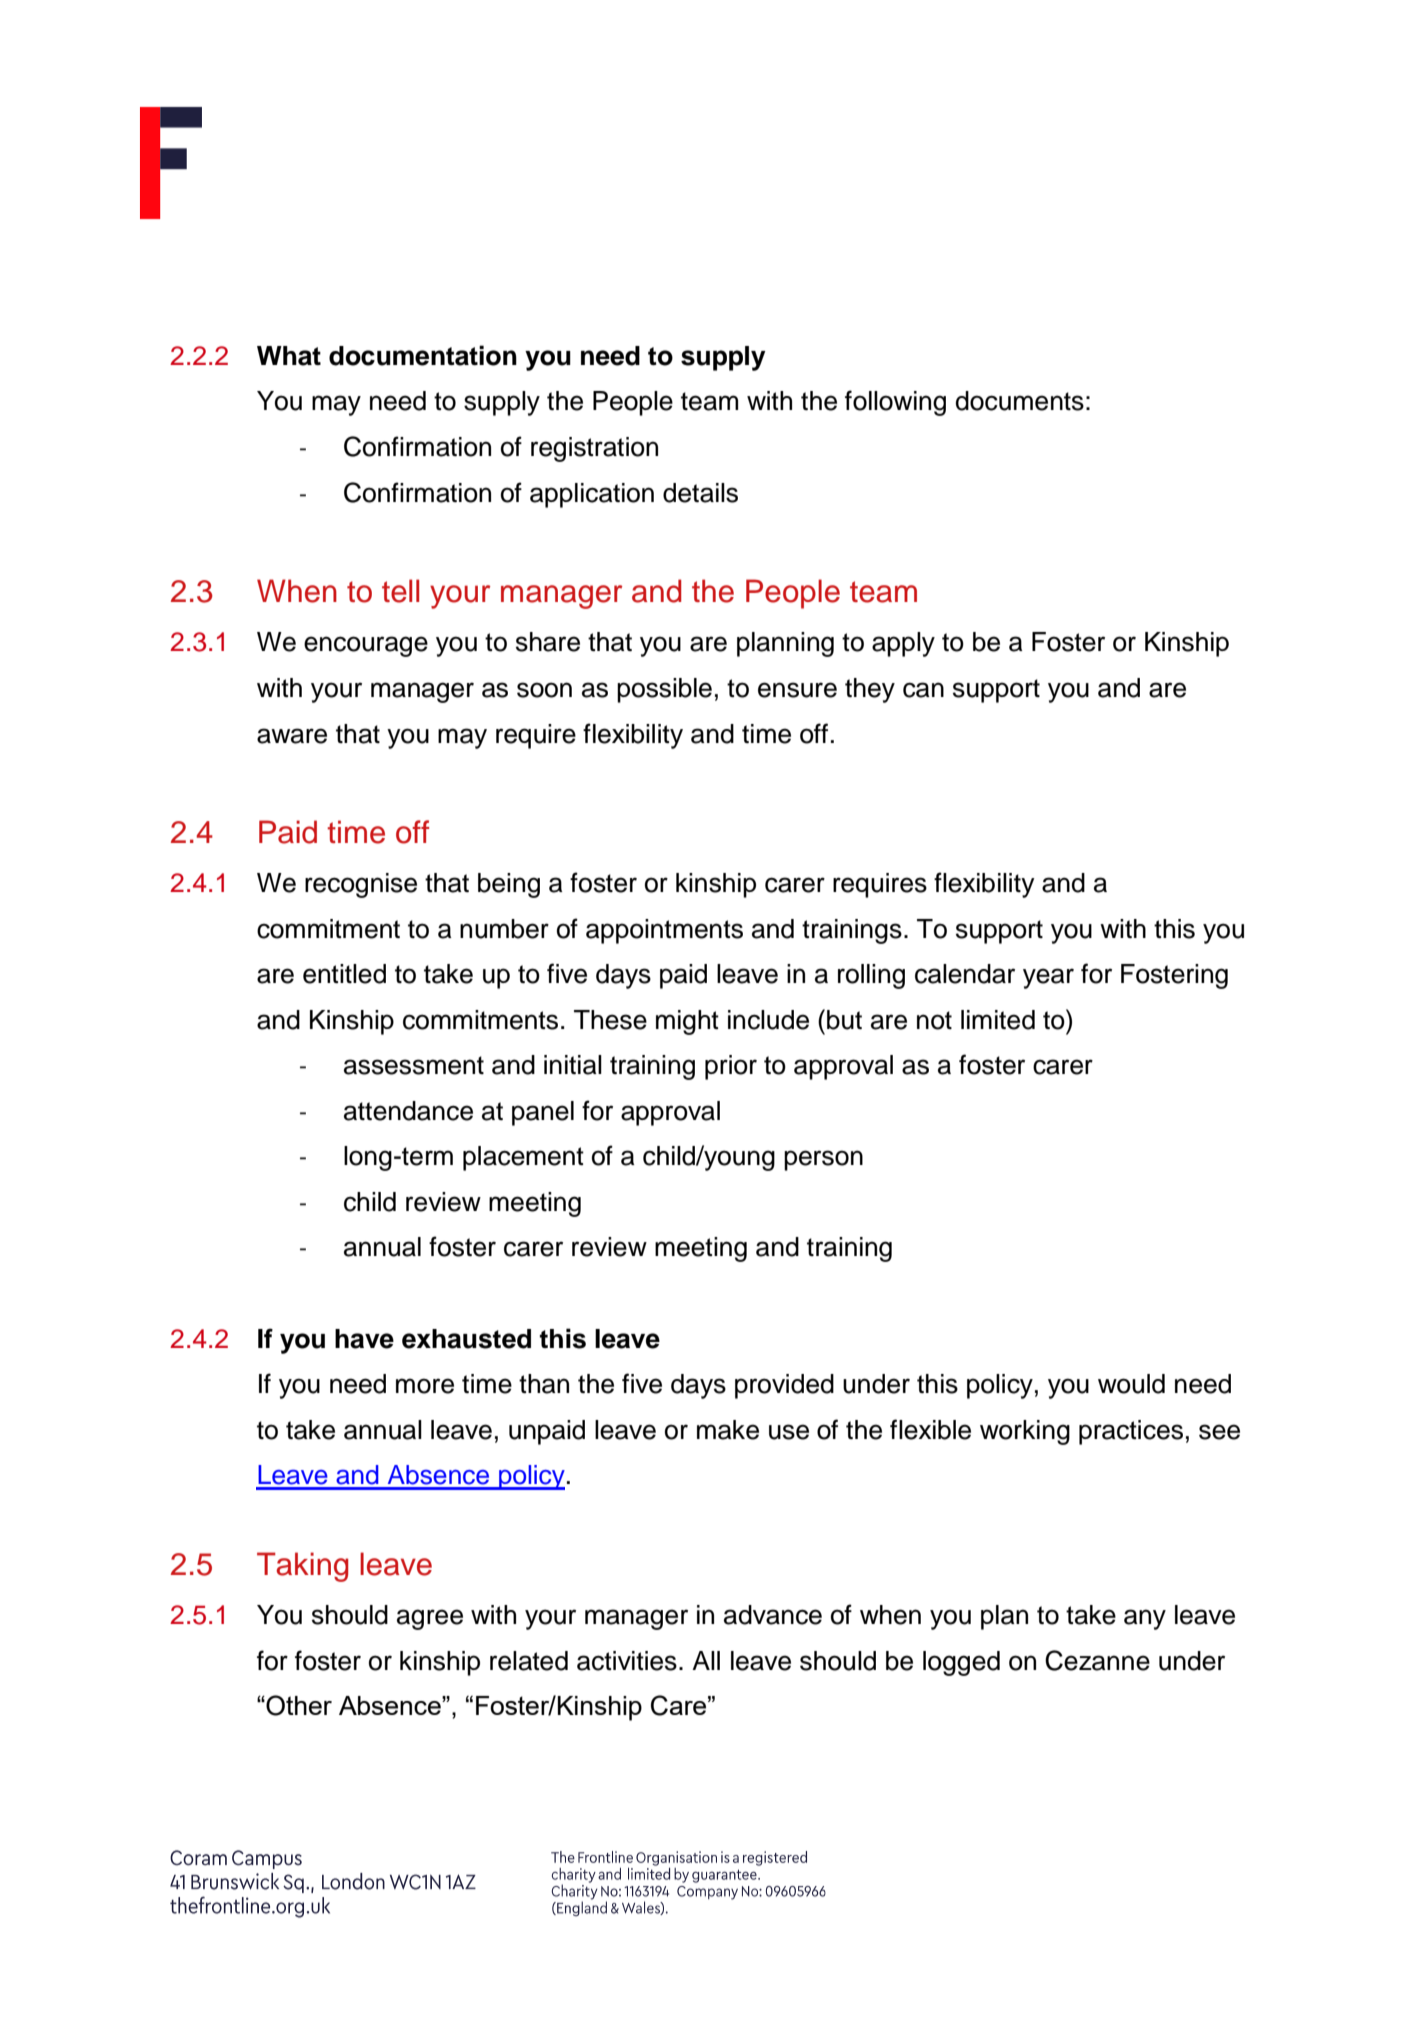  I want to click on documentation, so click(423, 355).
